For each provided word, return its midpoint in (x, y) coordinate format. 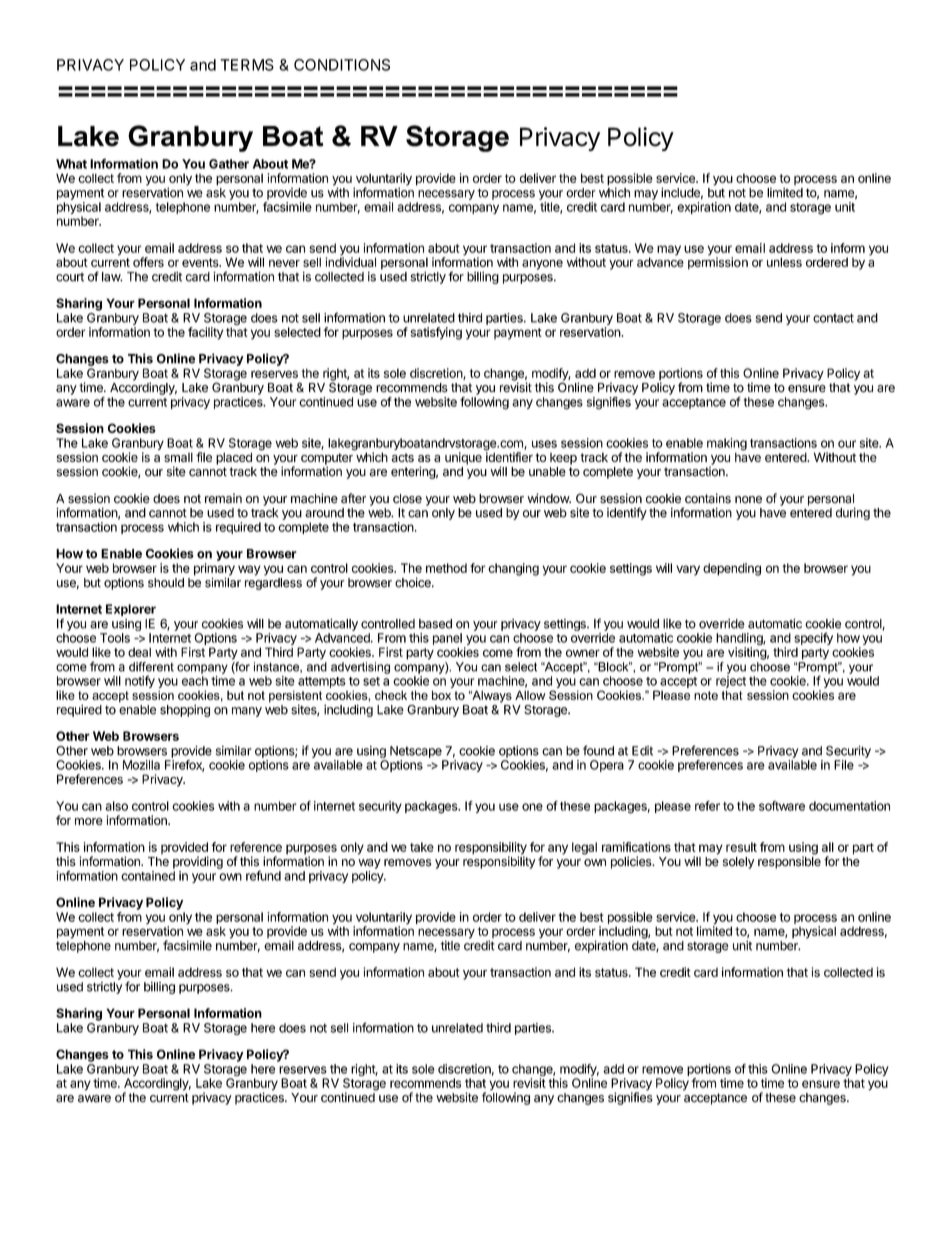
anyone (542, 265)
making (727, 445)
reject (731, 682)
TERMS (247, 65)
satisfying (436, 333)
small (178, 457)
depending (732, 569)
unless (784, 262)
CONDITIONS (342, 65)
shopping (185, 710)
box (441, 695)
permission (718, 262)
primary (214, 570)
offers (148, 262)
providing (198, 862)
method (446, 568)
